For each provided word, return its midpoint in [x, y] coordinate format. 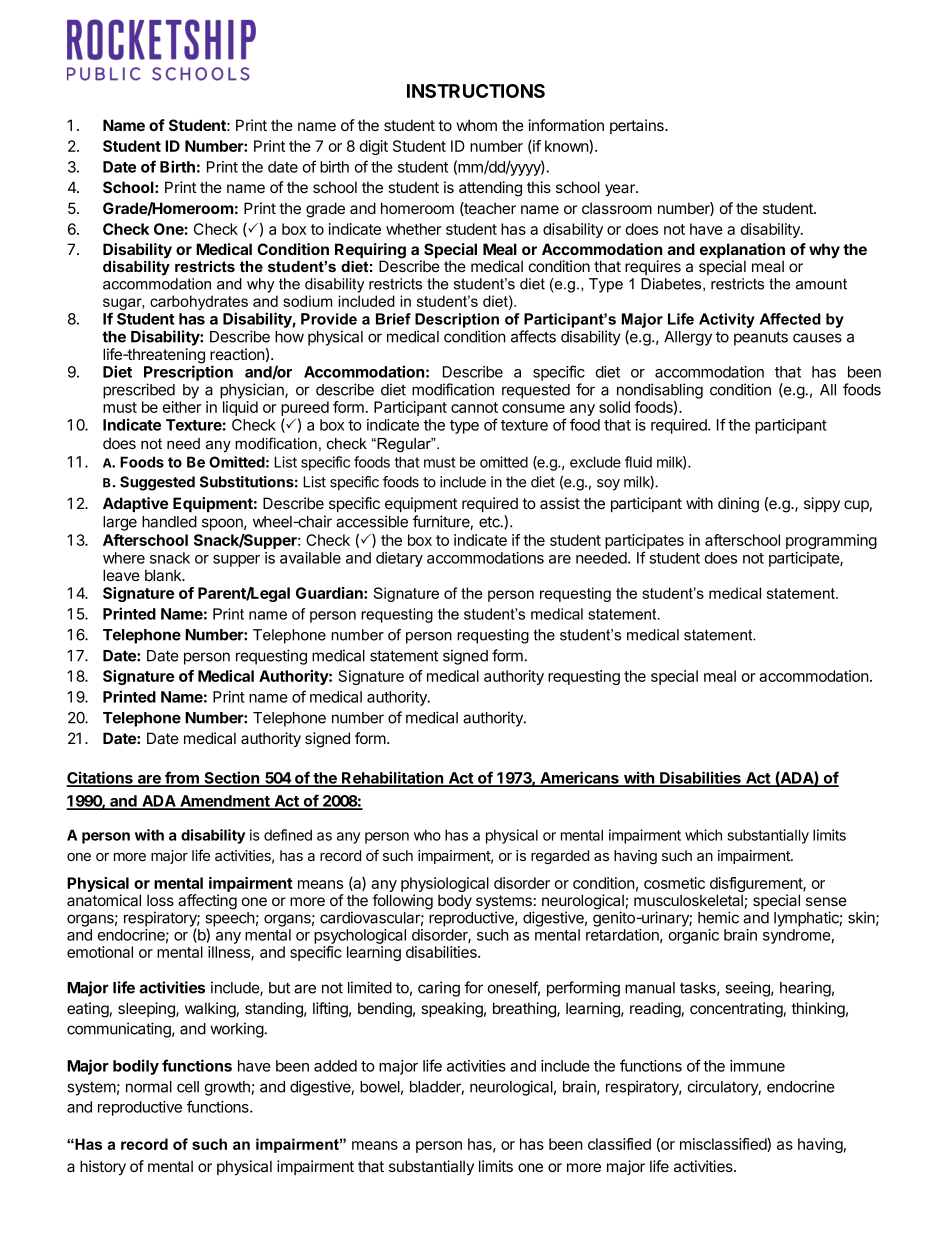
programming [831, 541]
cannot [474, 407]
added [335, 1066]
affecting [207, 902]
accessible [372, 521]
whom [477, 125]
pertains [638, 126]
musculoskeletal [688, 900]
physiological [445, 886]
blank [164, 575]
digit [373, 147]
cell [188, 1087]
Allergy [688, 338]
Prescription [188, 373]
